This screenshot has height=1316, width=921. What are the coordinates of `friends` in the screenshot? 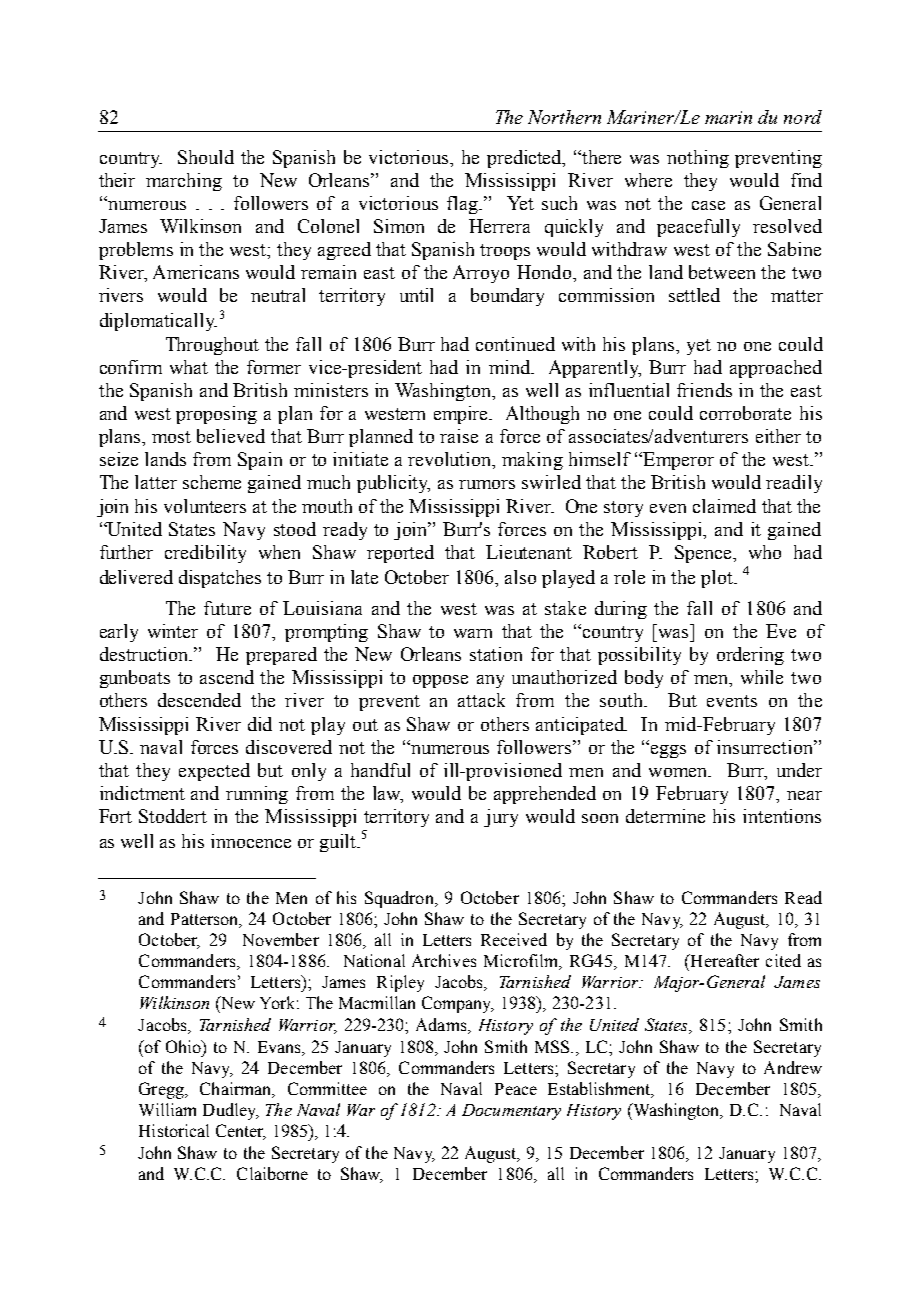 It's located at (704, 390).
